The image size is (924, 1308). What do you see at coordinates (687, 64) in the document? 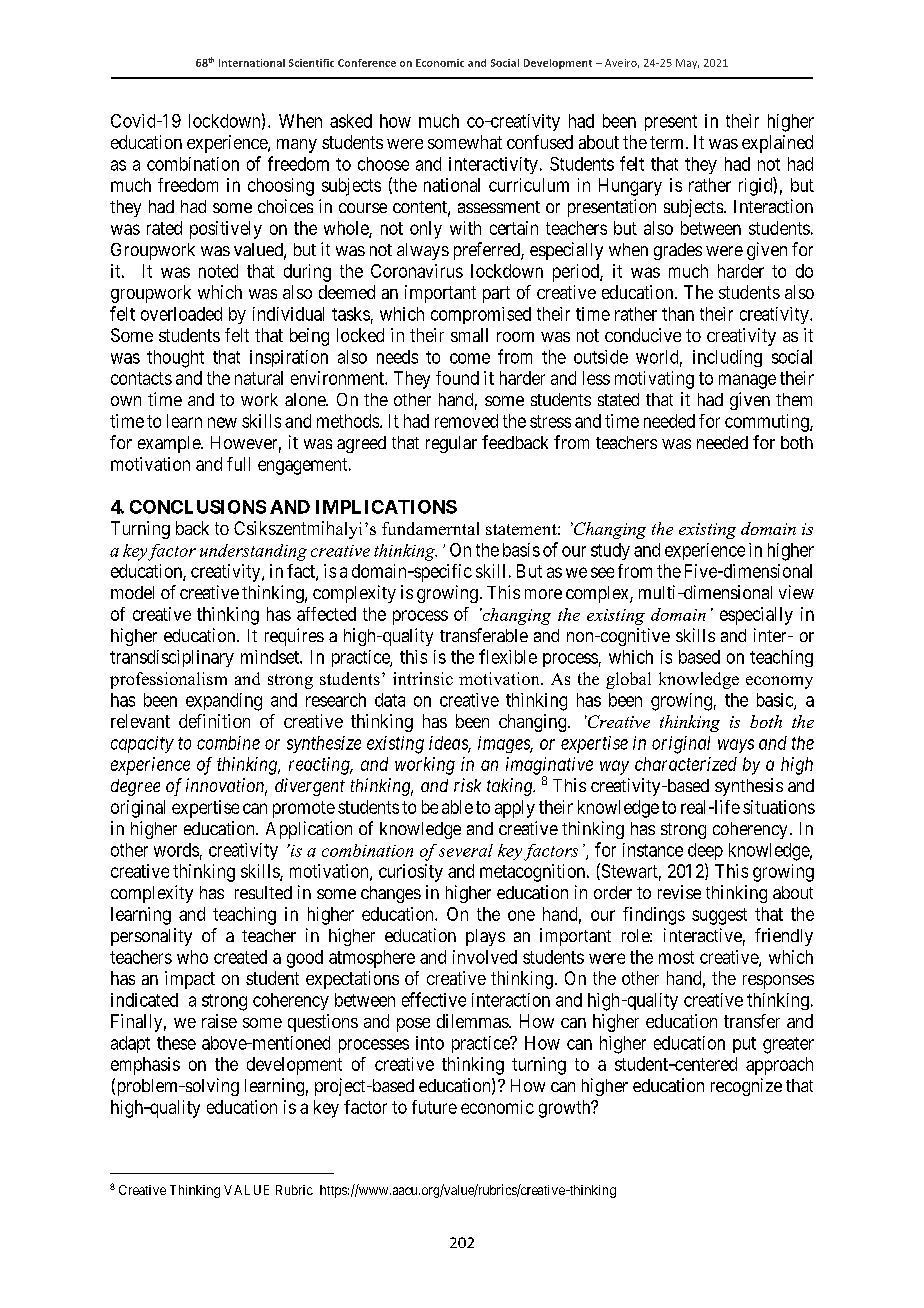
I see `May` at bounding box center [687, 64].
